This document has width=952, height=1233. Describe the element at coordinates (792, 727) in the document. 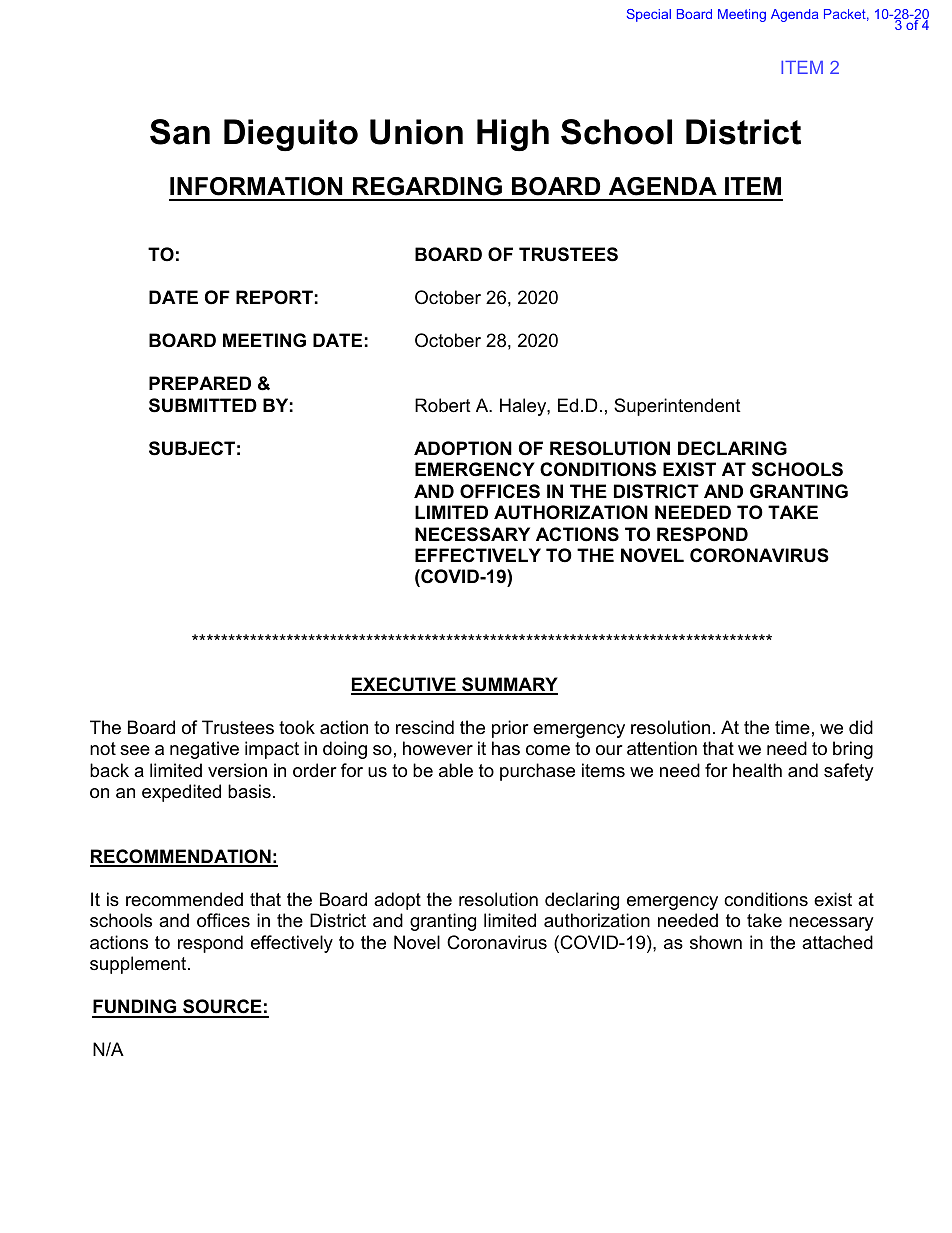

I see `time` at that location.
